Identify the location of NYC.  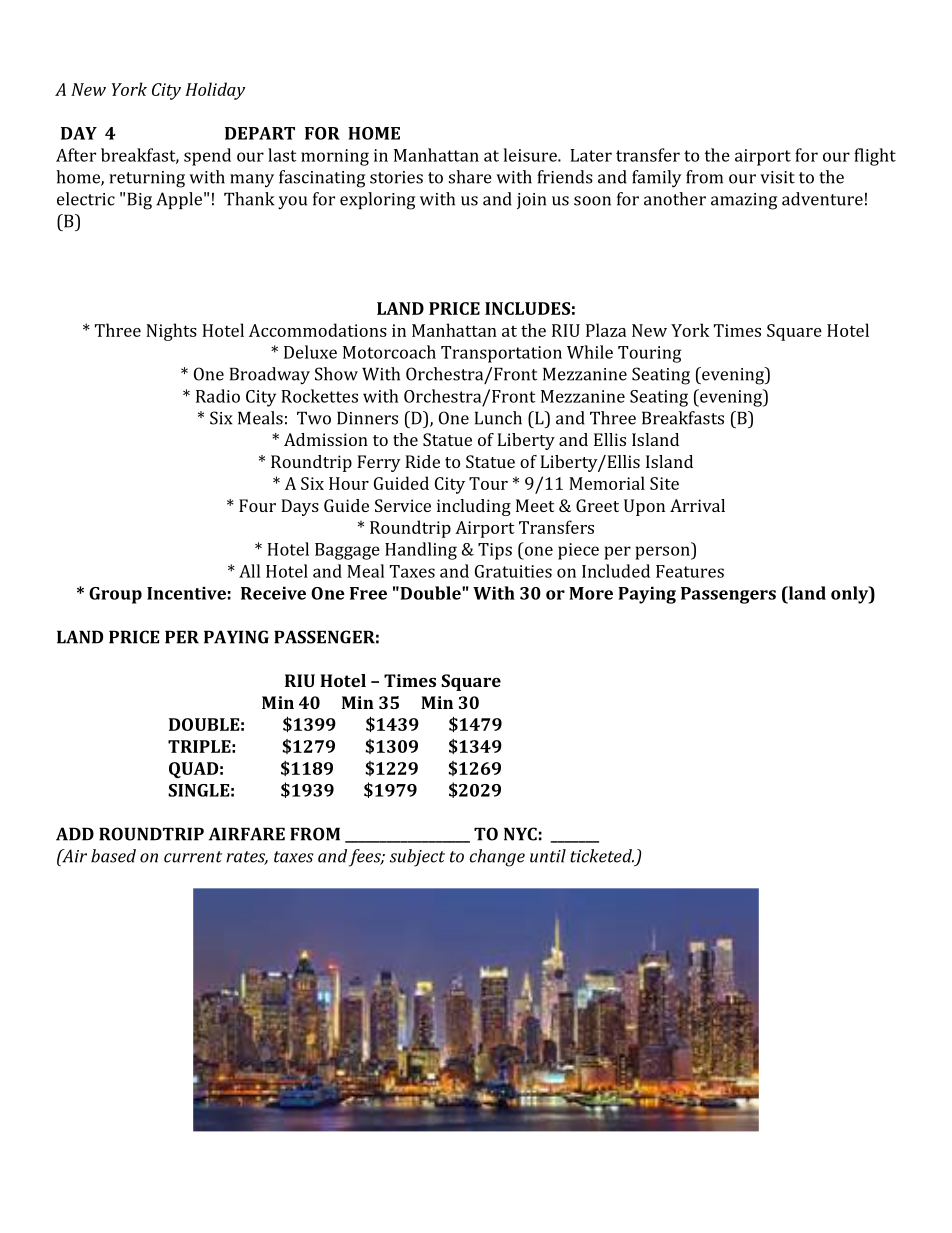
(520, 834).
